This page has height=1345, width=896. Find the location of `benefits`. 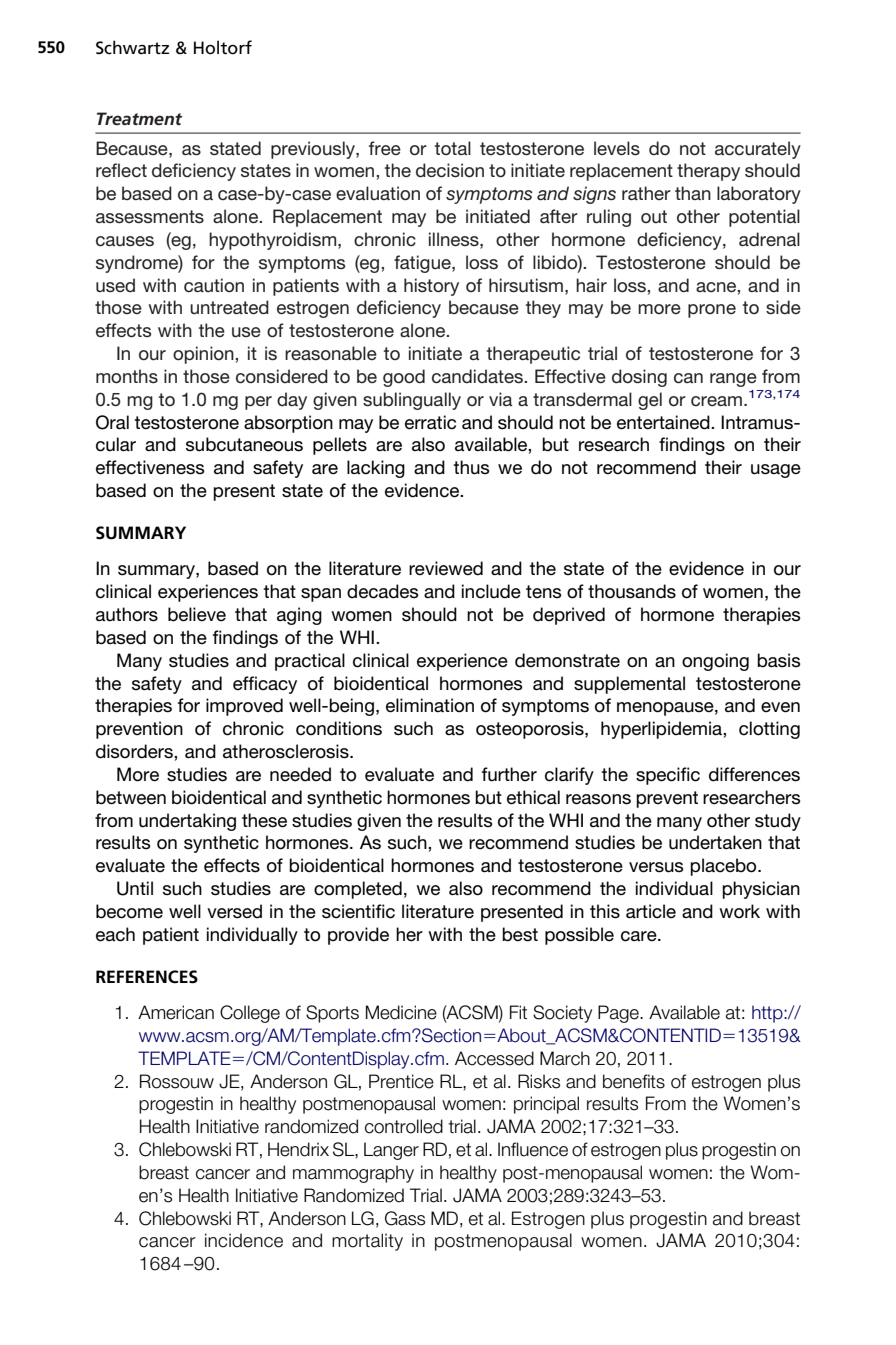

benefits is located at coordinates (634, 1081).
